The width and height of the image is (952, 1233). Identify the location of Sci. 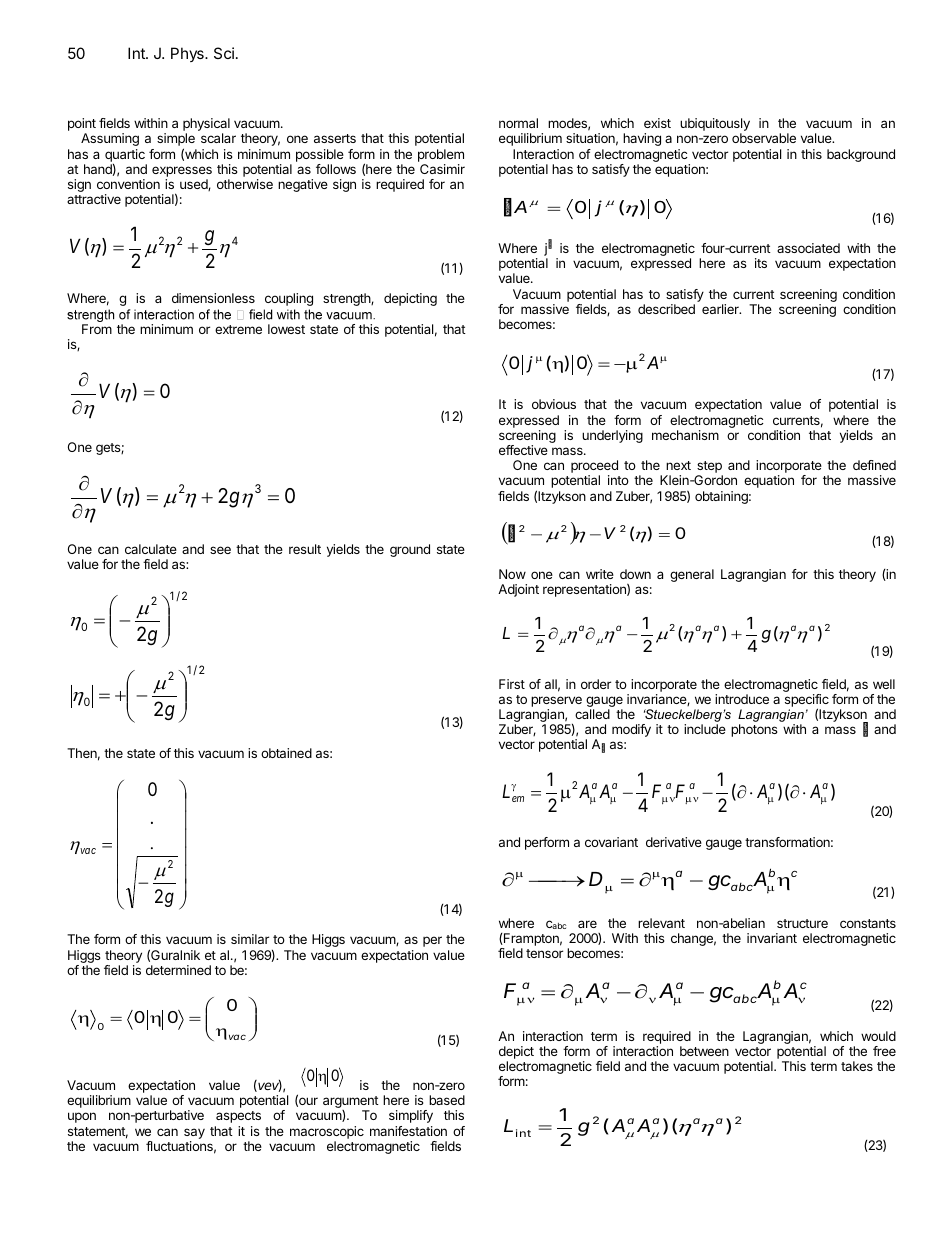
(224, 53).
